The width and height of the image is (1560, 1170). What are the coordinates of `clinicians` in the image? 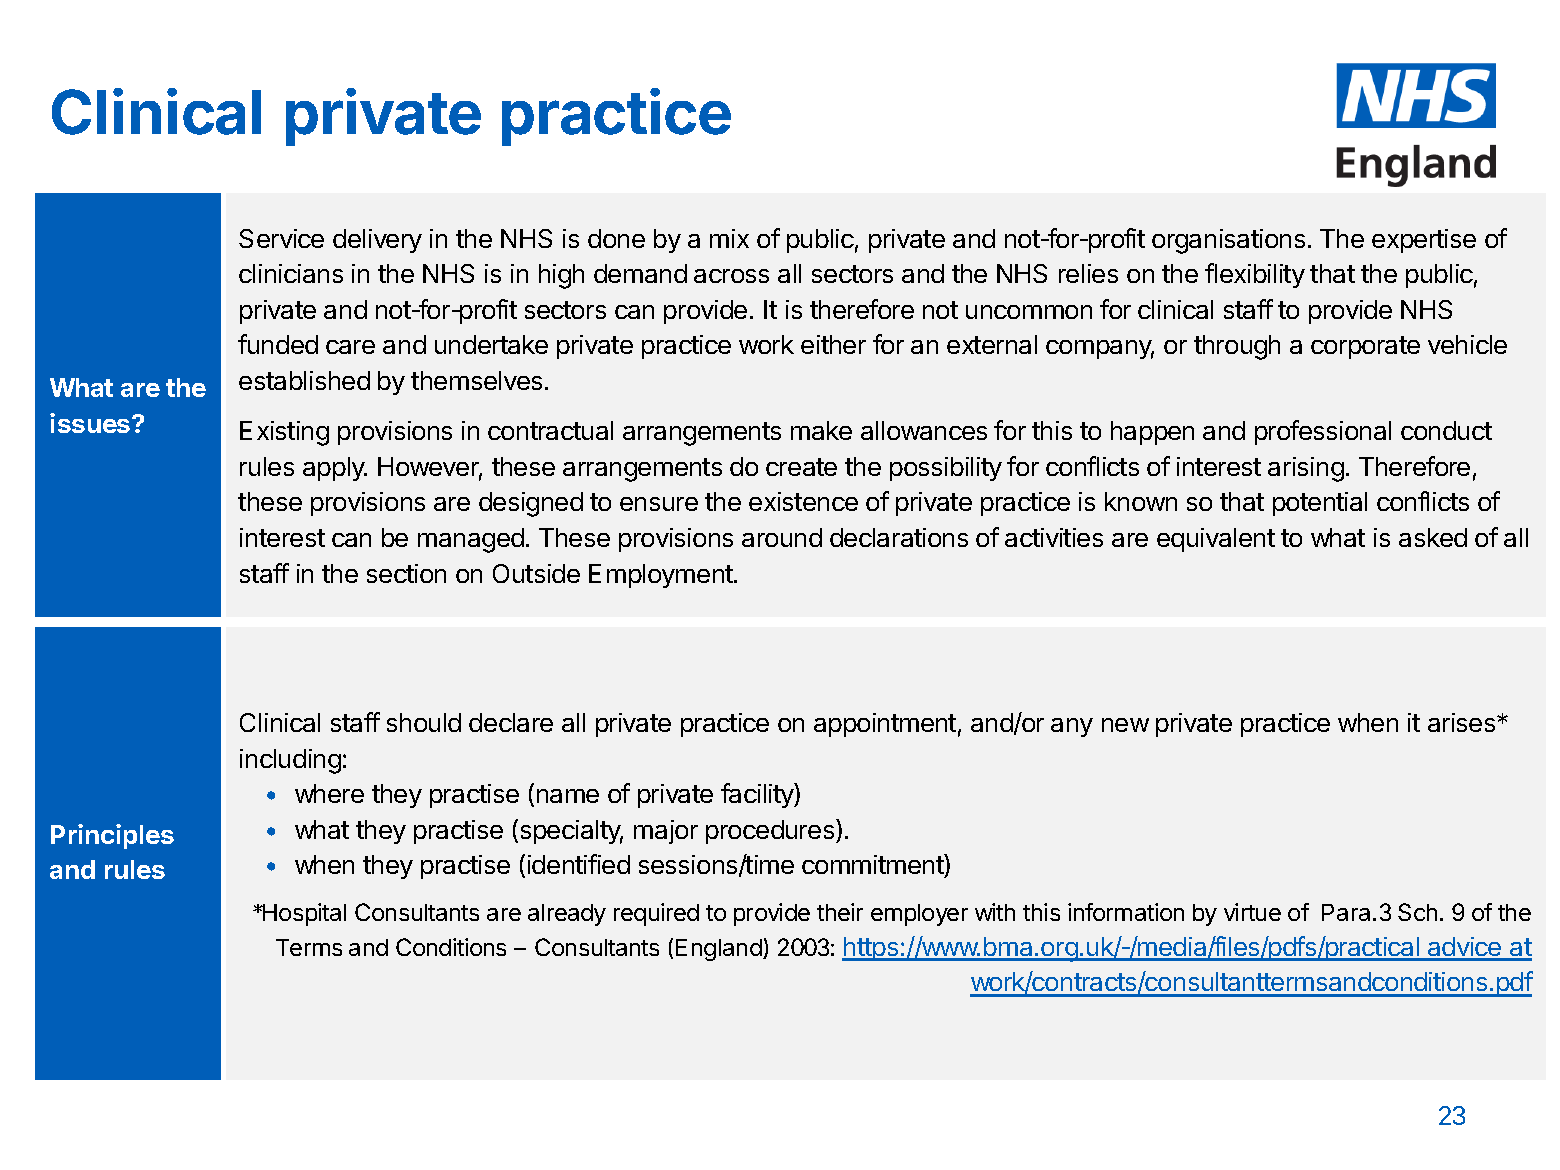 It's located at (291, 273).
